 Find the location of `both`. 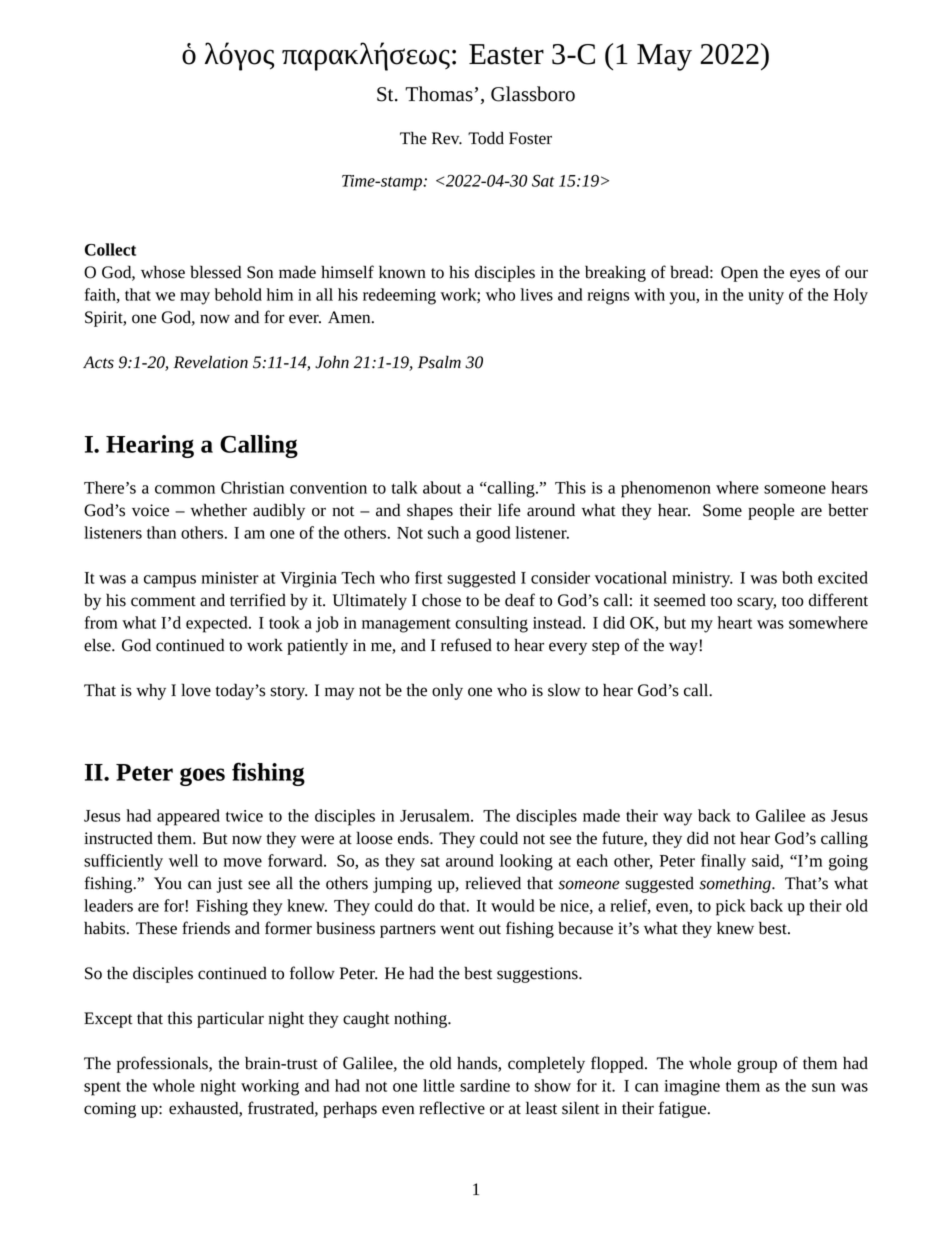

both is located at coordinates (797, 577).
